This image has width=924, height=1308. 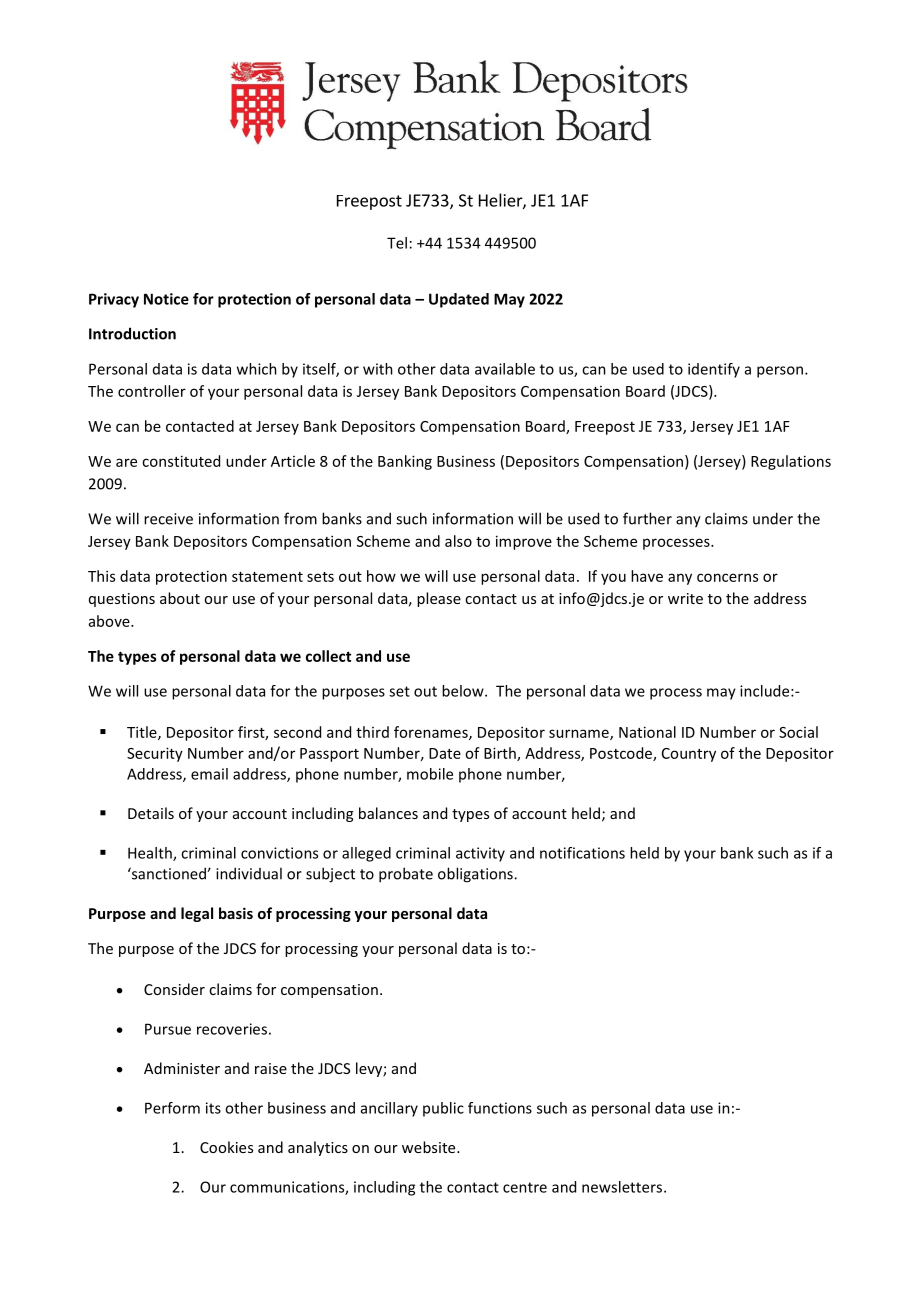 I want to click on Tel, so click(x=397, y=243).
